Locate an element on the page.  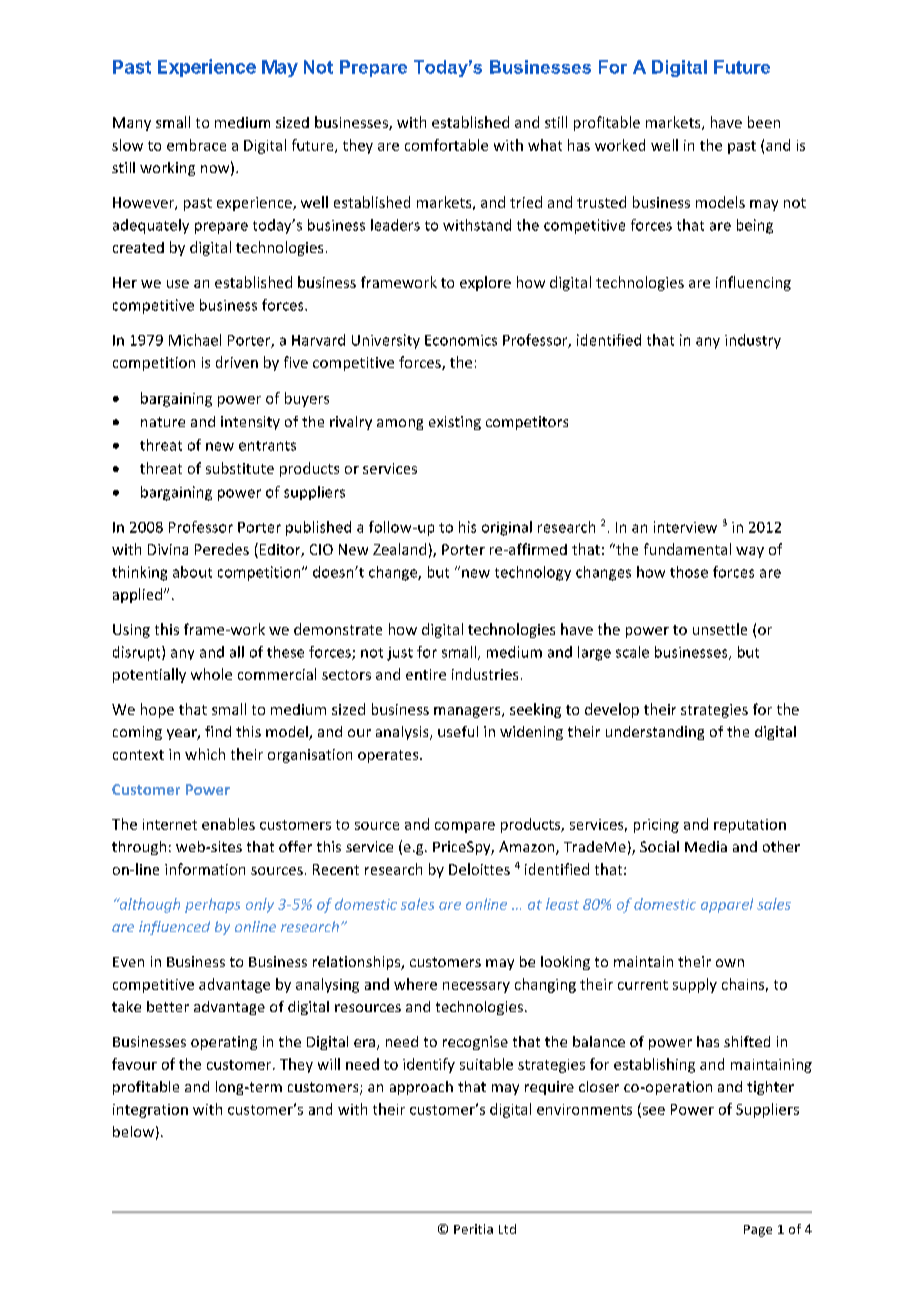
comfortable is located at coordinates (446, 145).
